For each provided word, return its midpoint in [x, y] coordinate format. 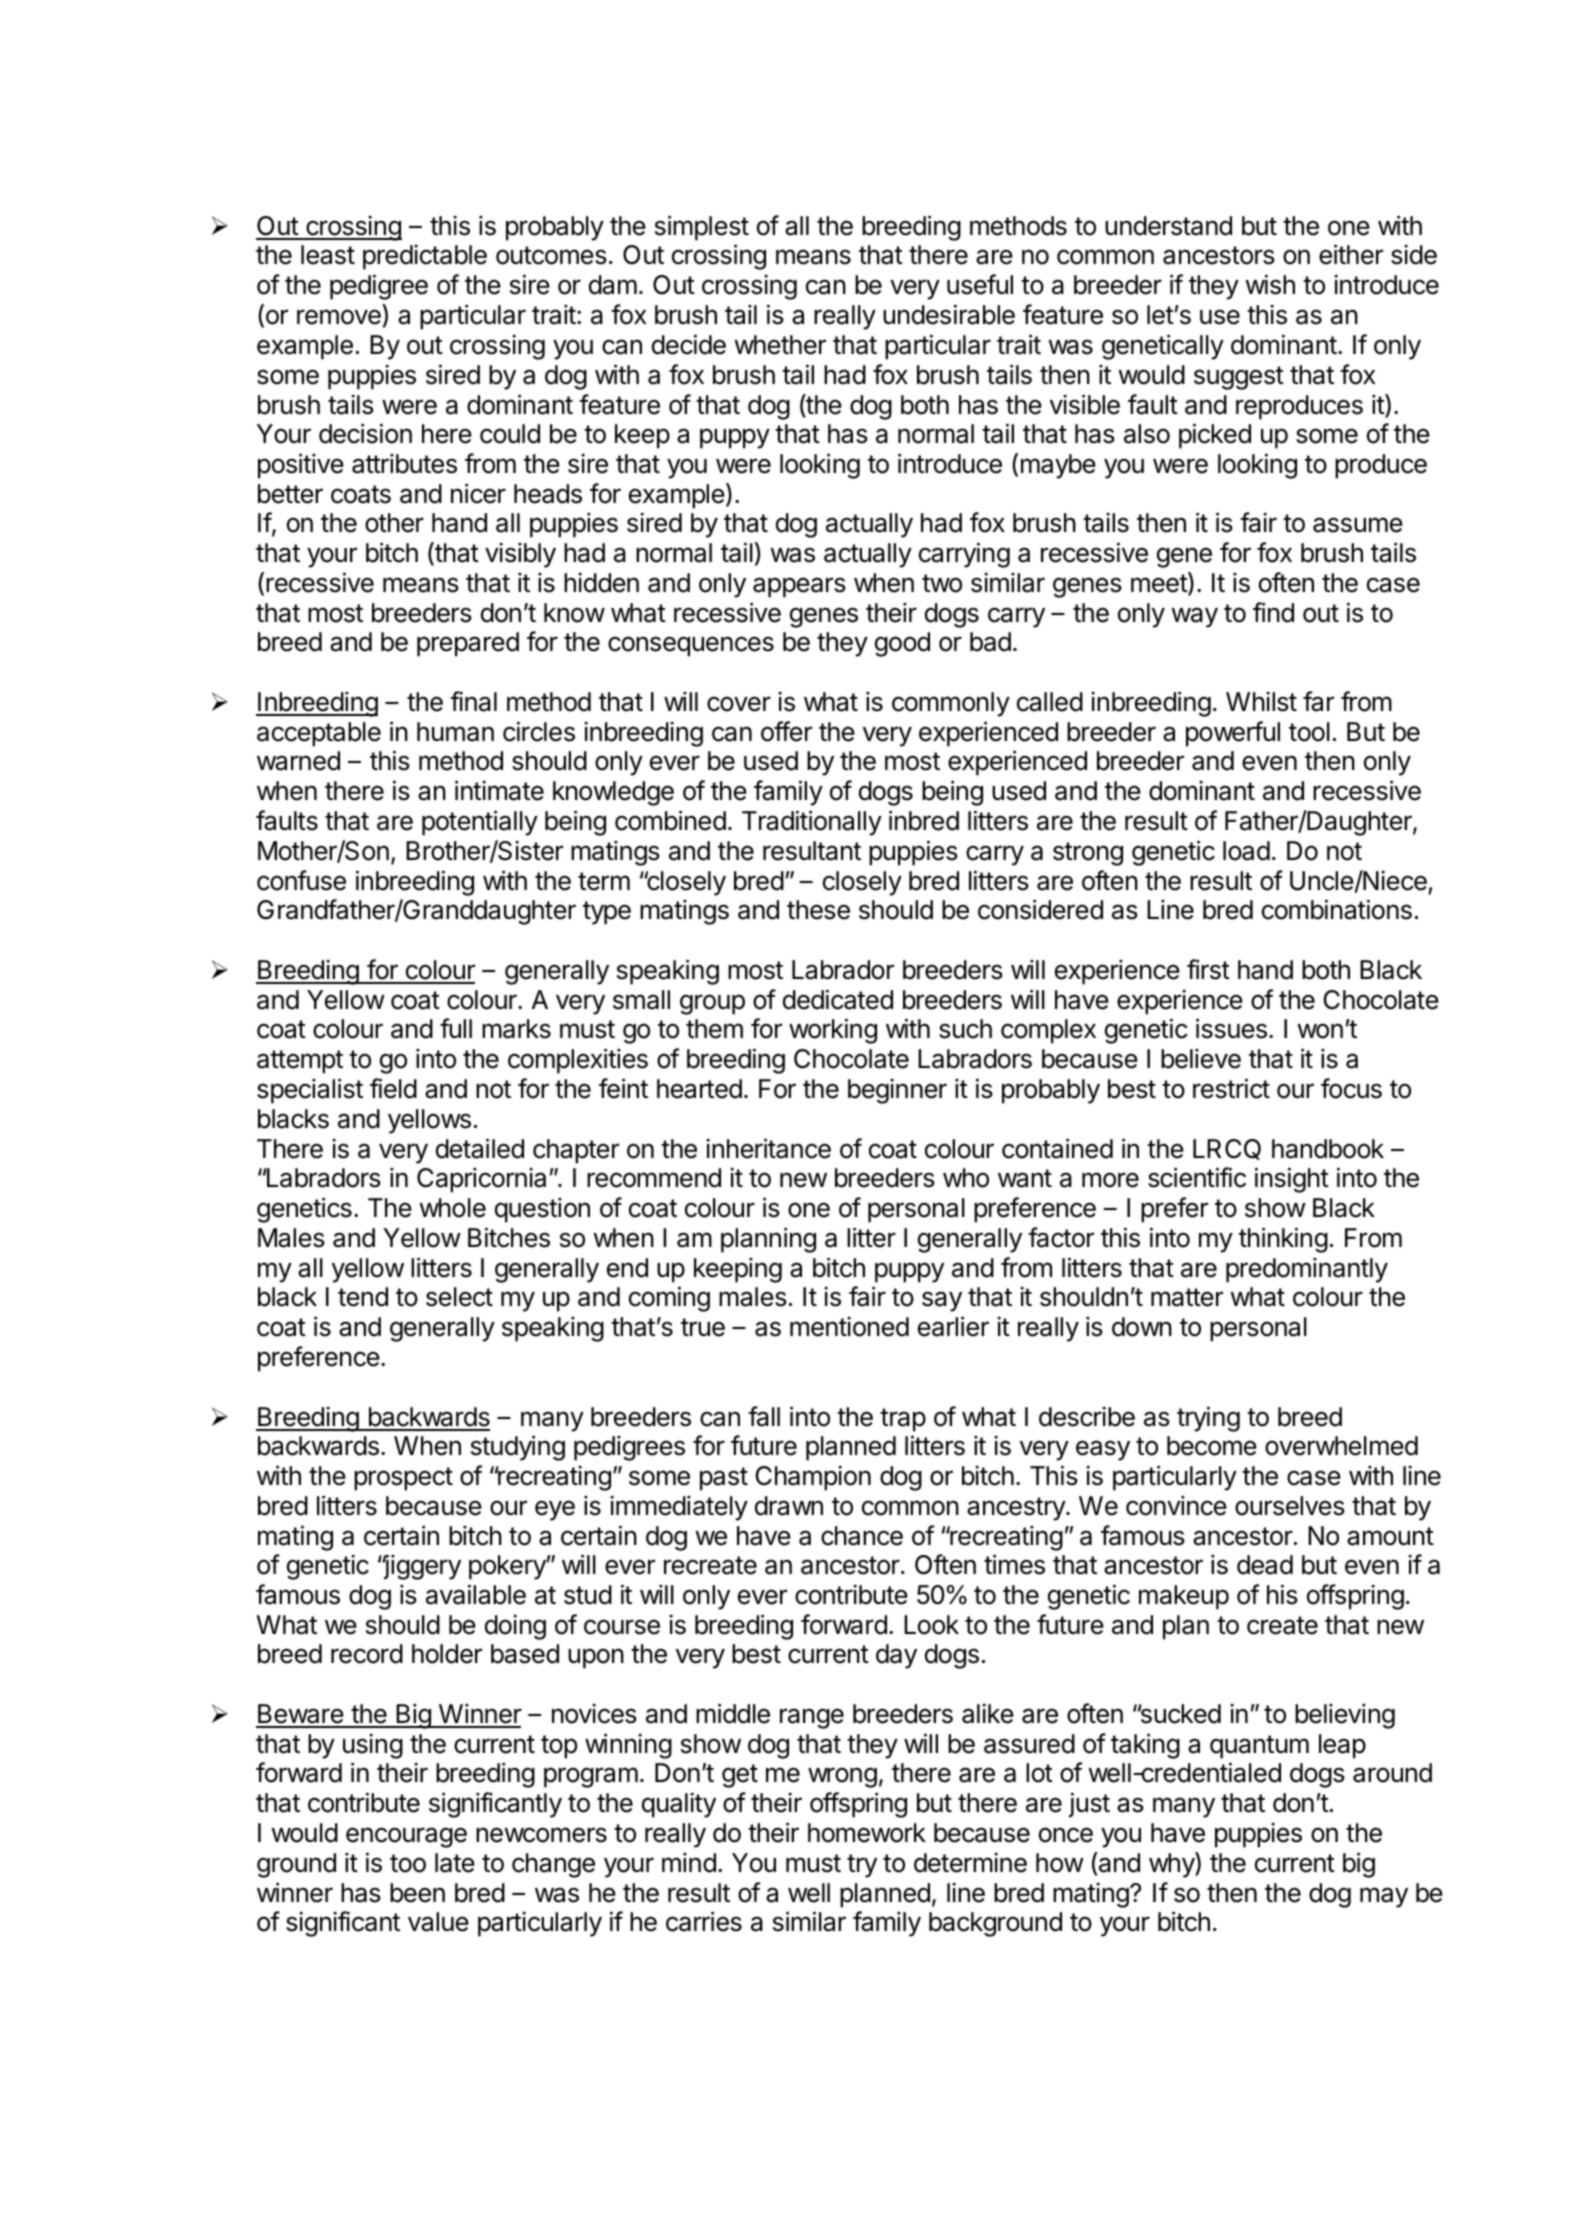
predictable [425, 257]
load [1246, 851]
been [417, 1893]
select [459, 1297]
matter [1187, 1297]
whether [780, 345]
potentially [480, 823]
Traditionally [812, 823]
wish [1270, 284]
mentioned [849, 1326]
